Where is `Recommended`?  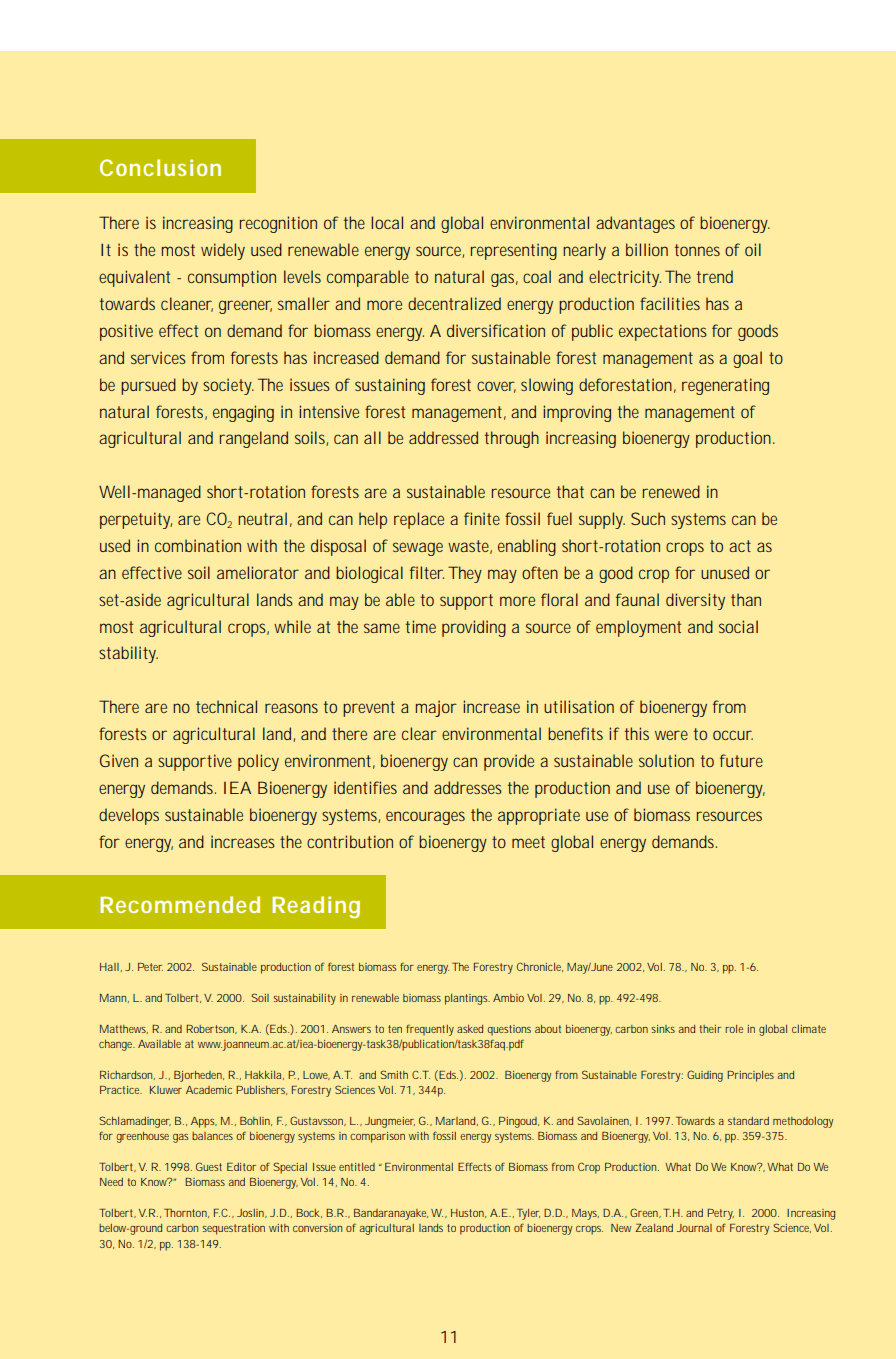
Recommended is located at coordinates (180, 904).
